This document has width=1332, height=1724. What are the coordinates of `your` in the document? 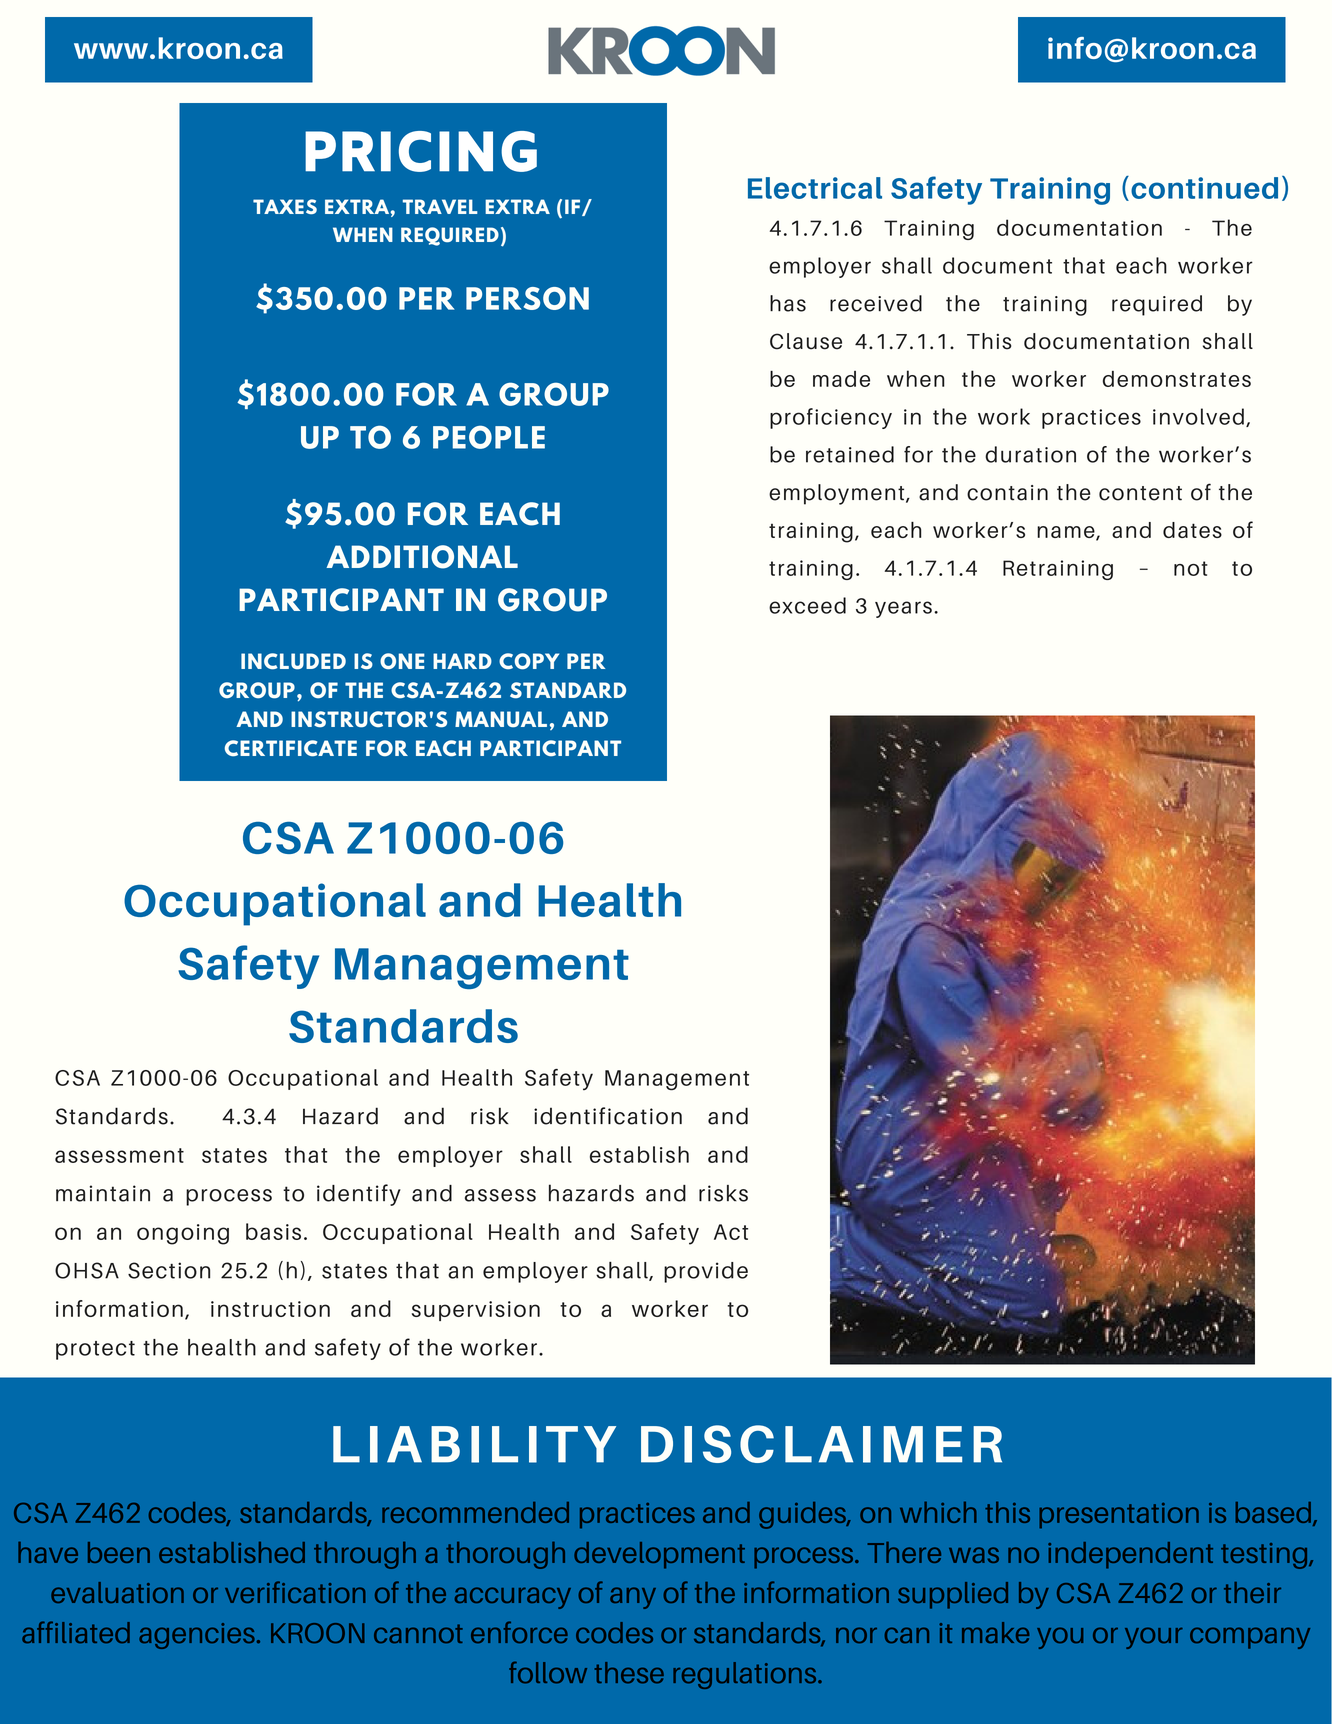 It's located at (1154, 1638).
